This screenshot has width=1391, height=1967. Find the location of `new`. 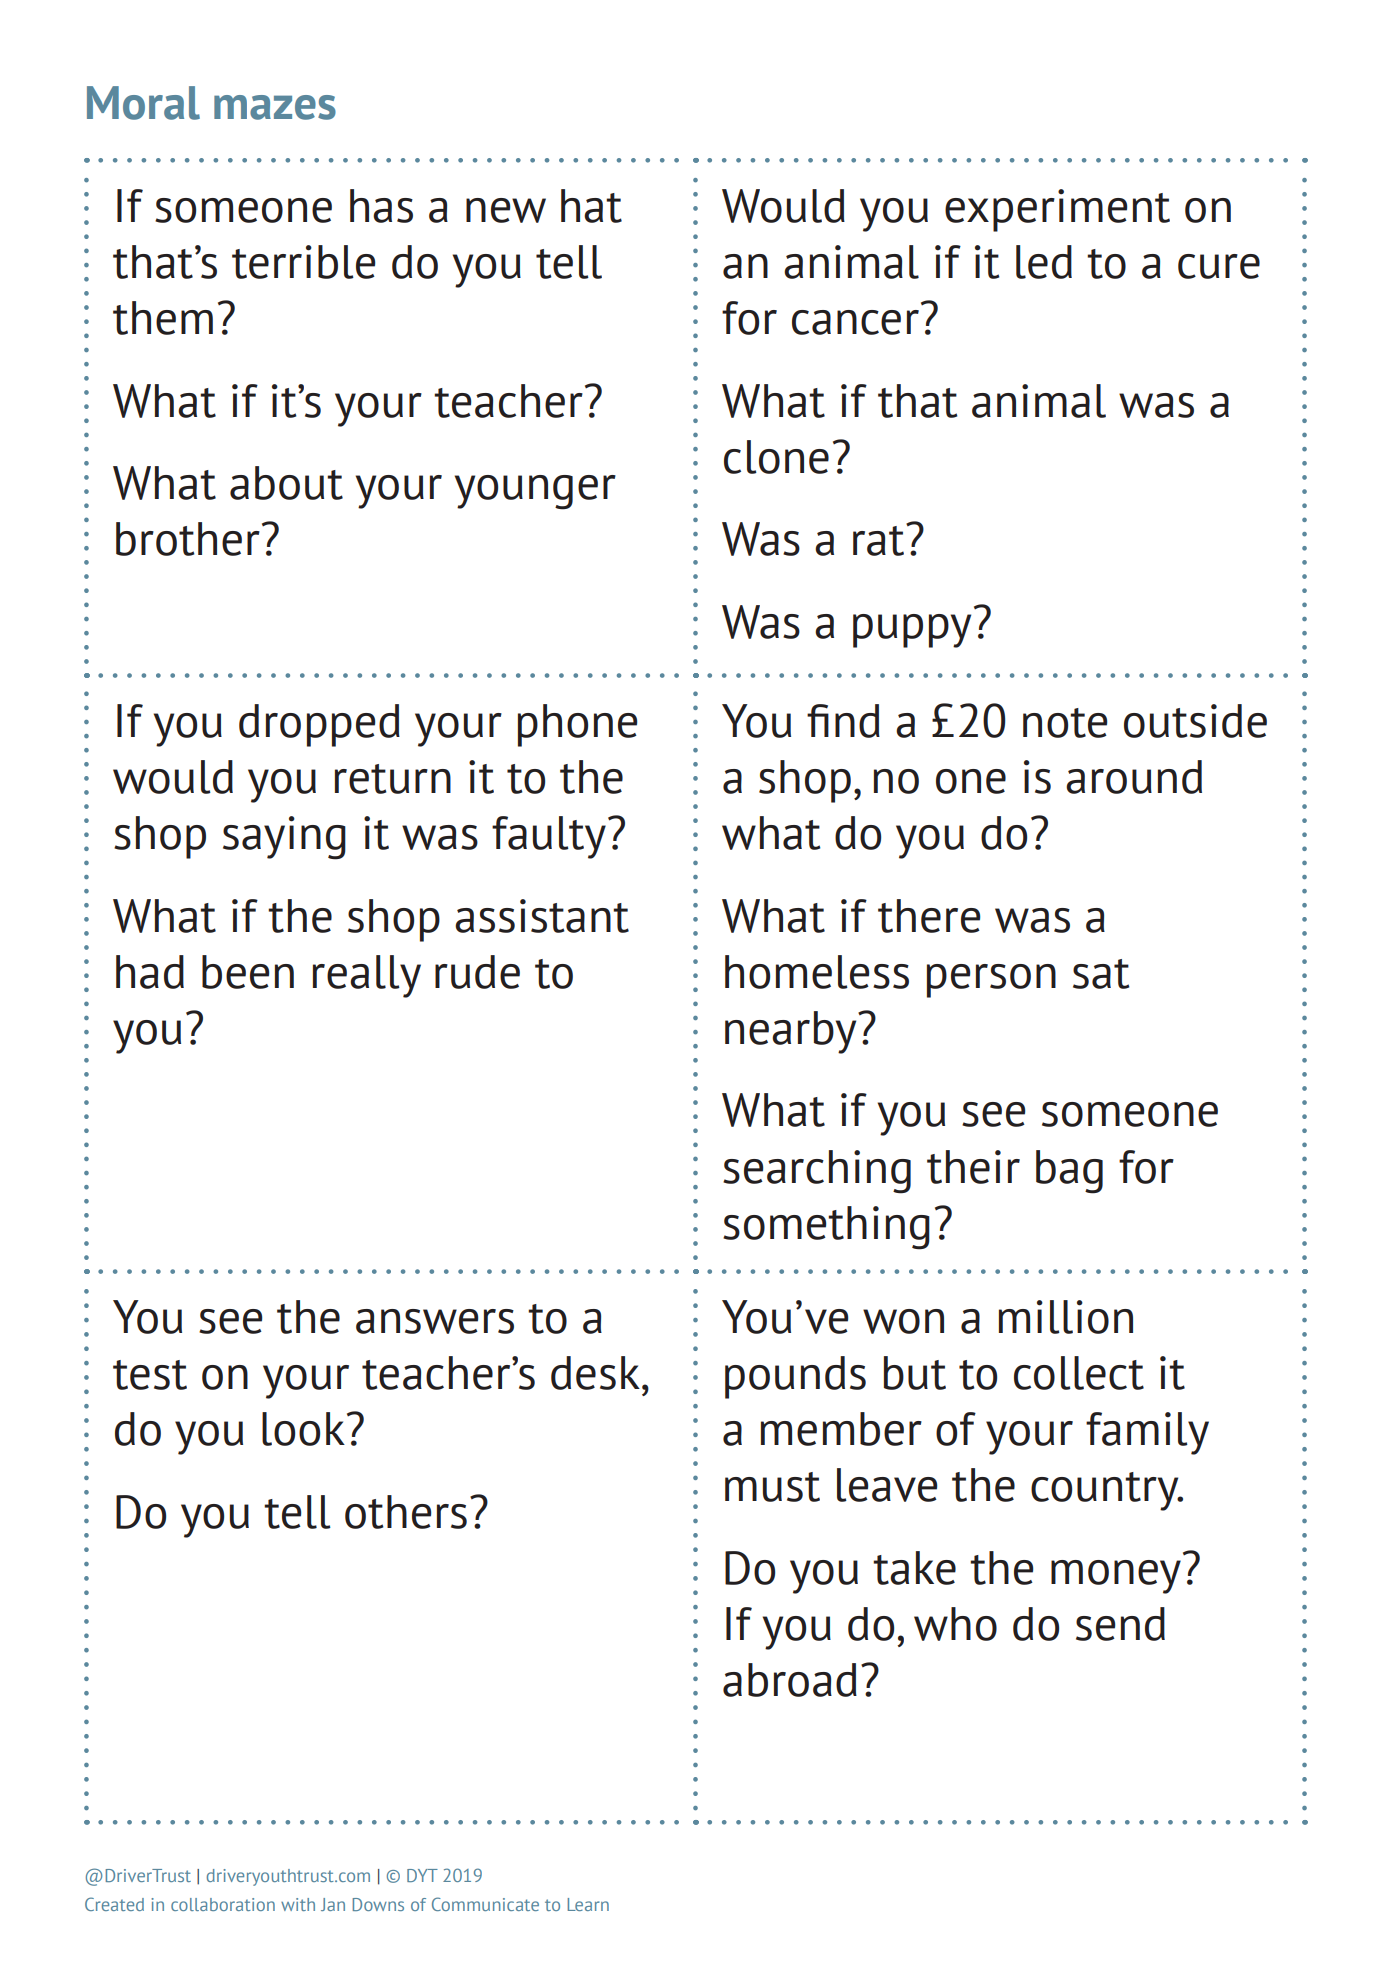

new is located at coordinates (506, 210).
